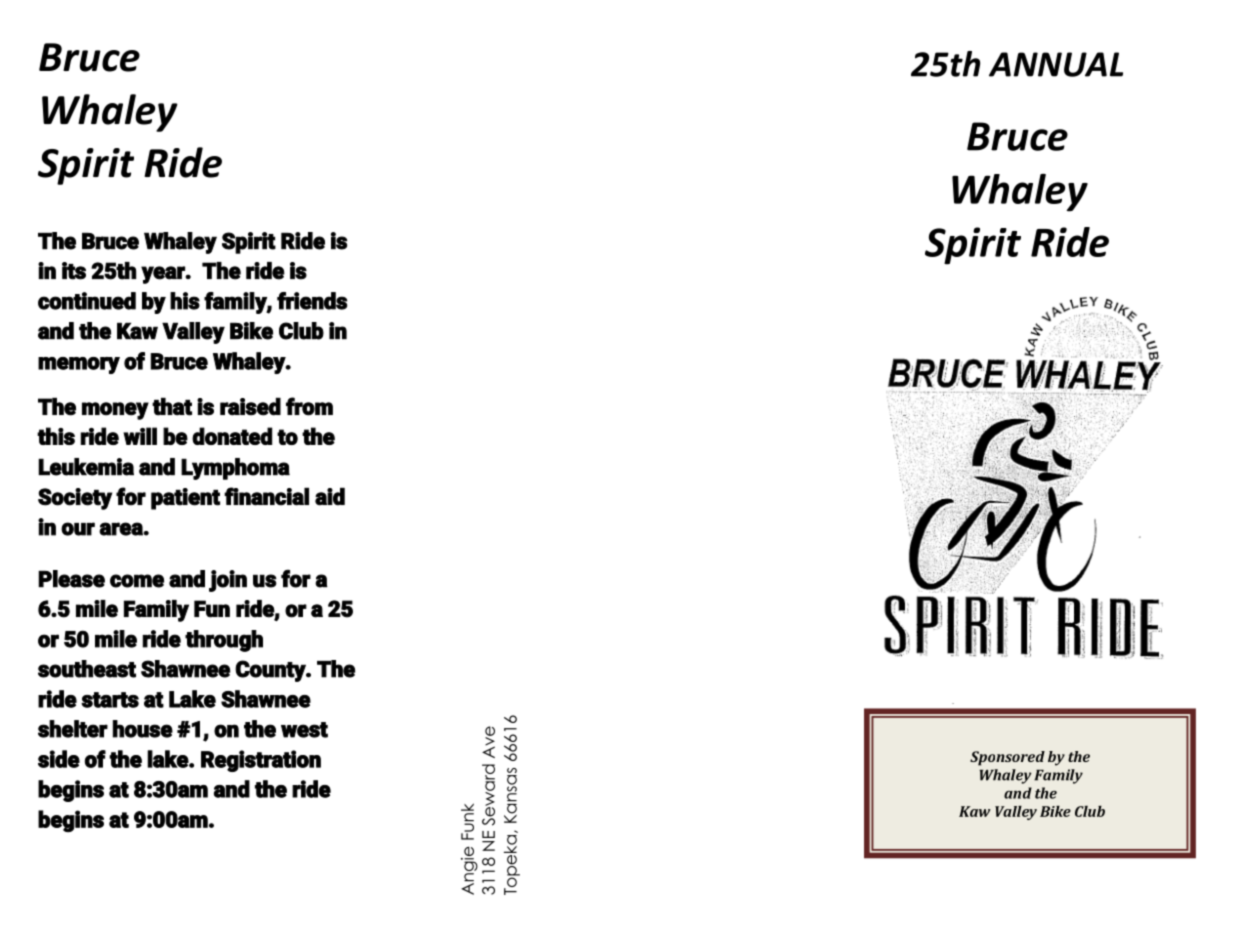  Describe the element at coordinates (87, 301) in the document. I see `continued` at that location.
